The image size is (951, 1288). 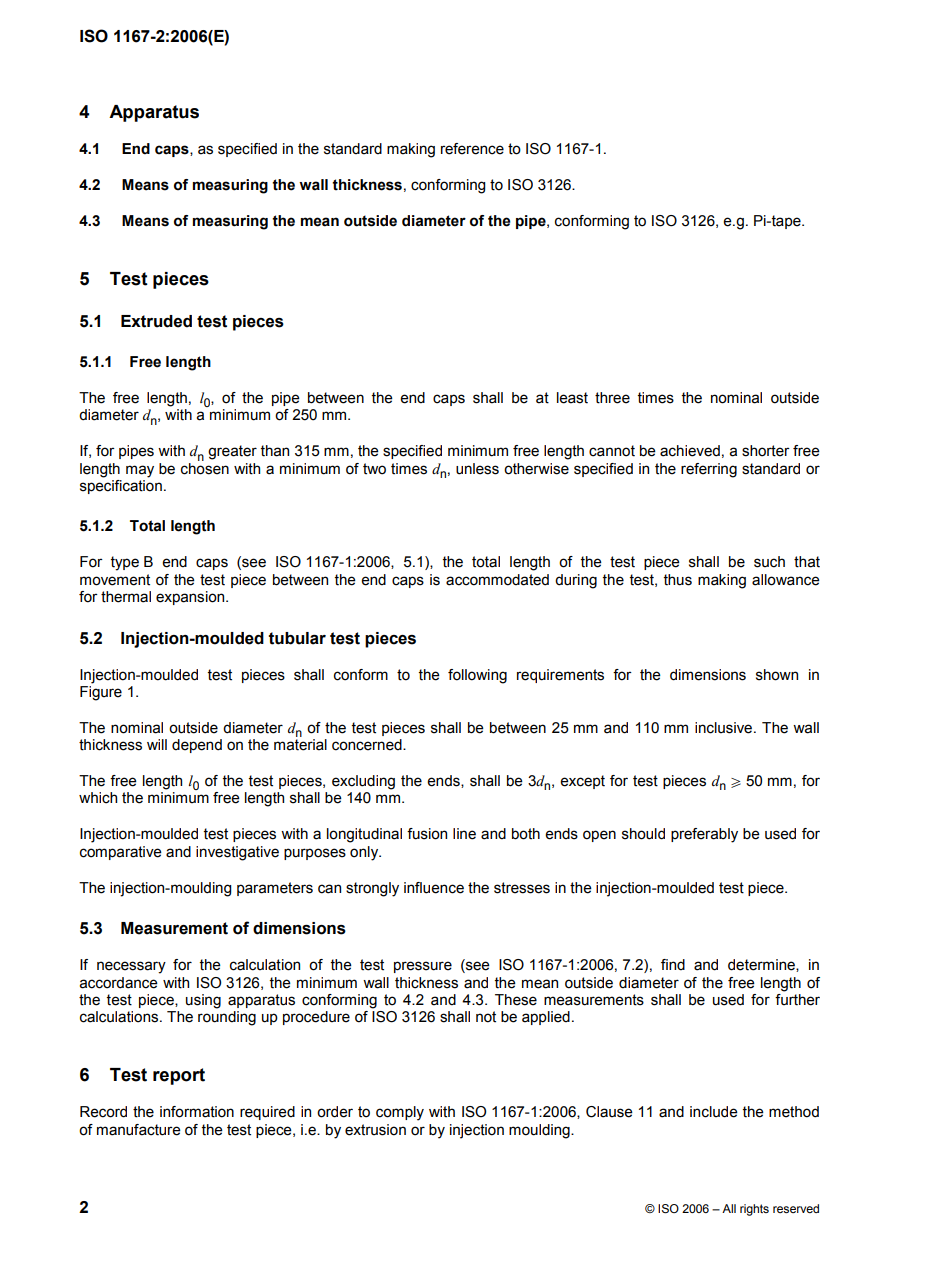 What do you see at coordinates (197, 746) in the page?
I see `depend` at bounding box center [197, 746].
